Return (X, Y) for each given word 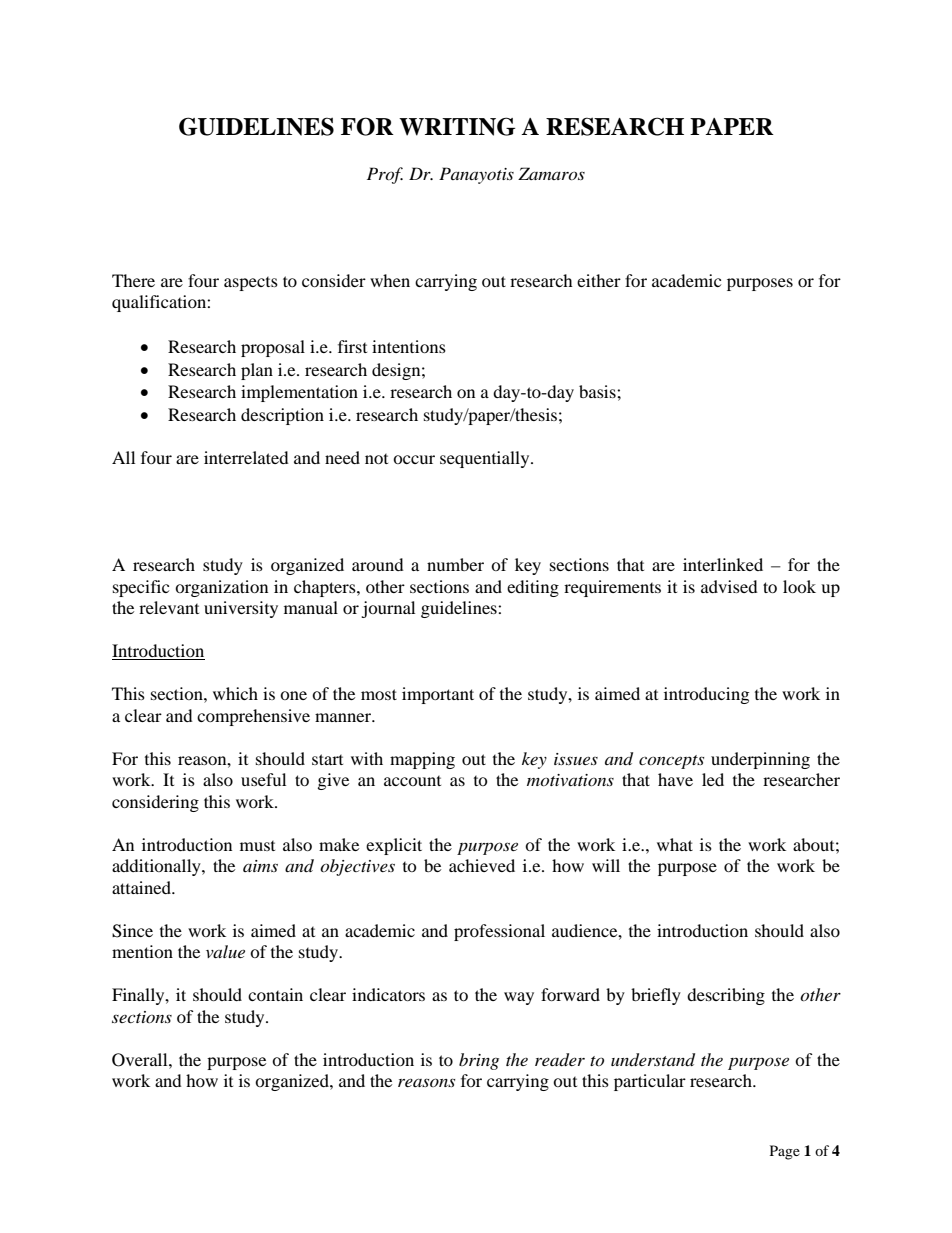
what (675, 844)
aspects (251, 284)
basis (598, 391)
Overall (141, 1060)
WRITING (457, 126)
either (599, 280)
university (241, 609)
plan (257, 371)
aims (260, 866)
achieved (482, 865)
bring (479, 1061)
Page (785, 1152)
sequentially (486, 459)
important (438, 695)
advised (729, 586)
